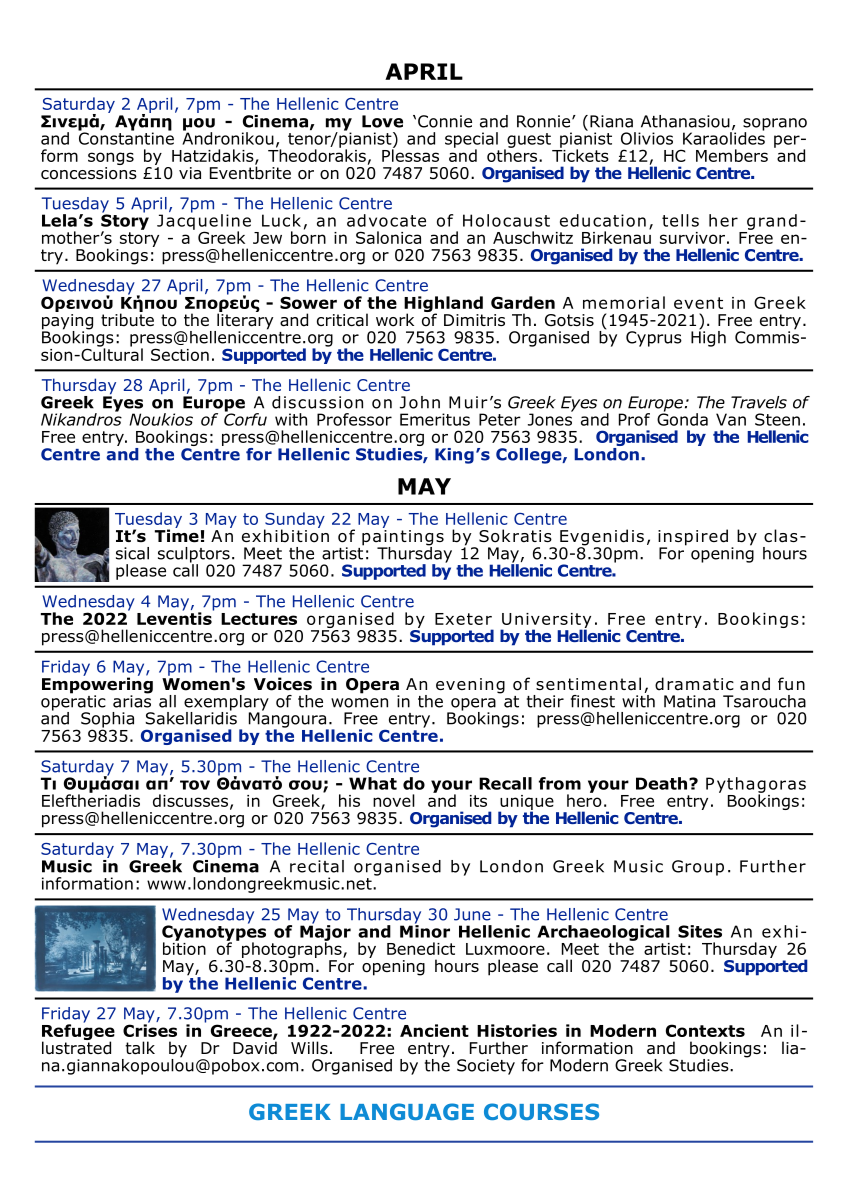 This screenshot has height=1202, width=847. Describe the element at coordinates (694, 684) in the screenshot. I see `dramatic` at that location.
